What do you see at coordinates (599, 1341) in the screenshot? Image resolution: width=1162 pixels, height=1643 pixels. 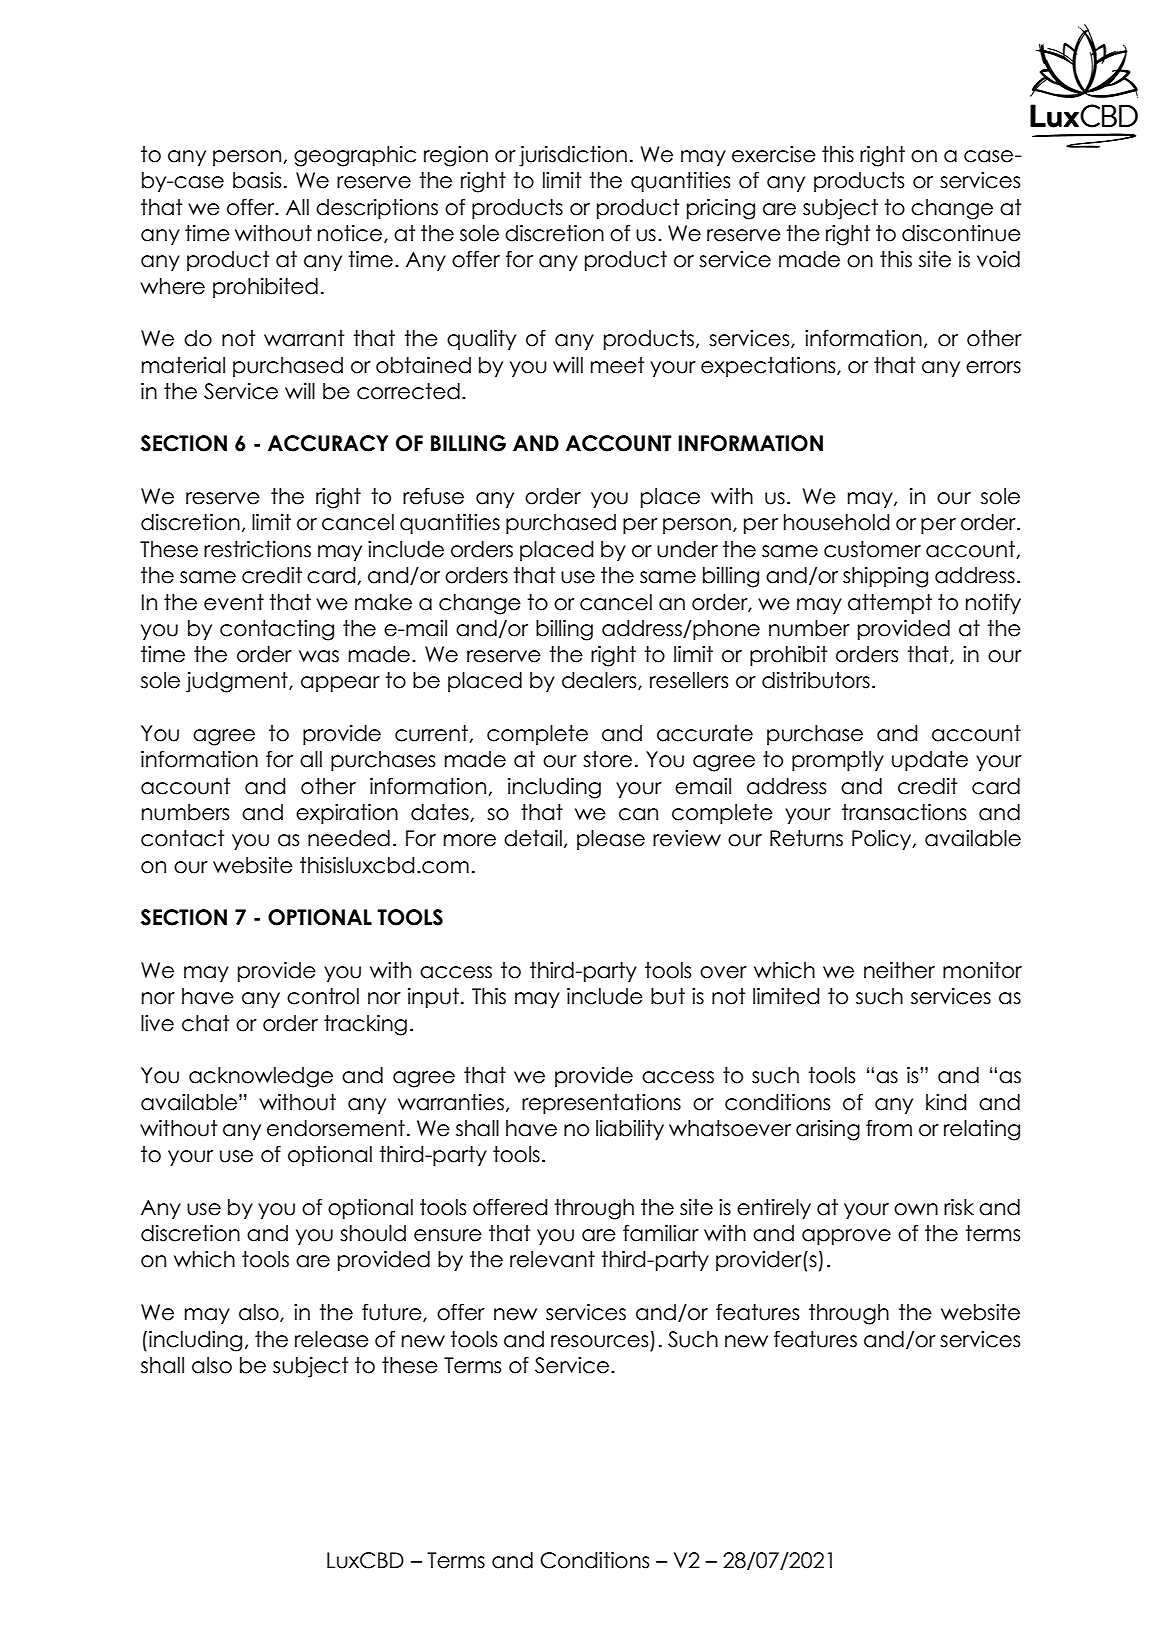 I see `resources` at bounding box center [599, 1341].
